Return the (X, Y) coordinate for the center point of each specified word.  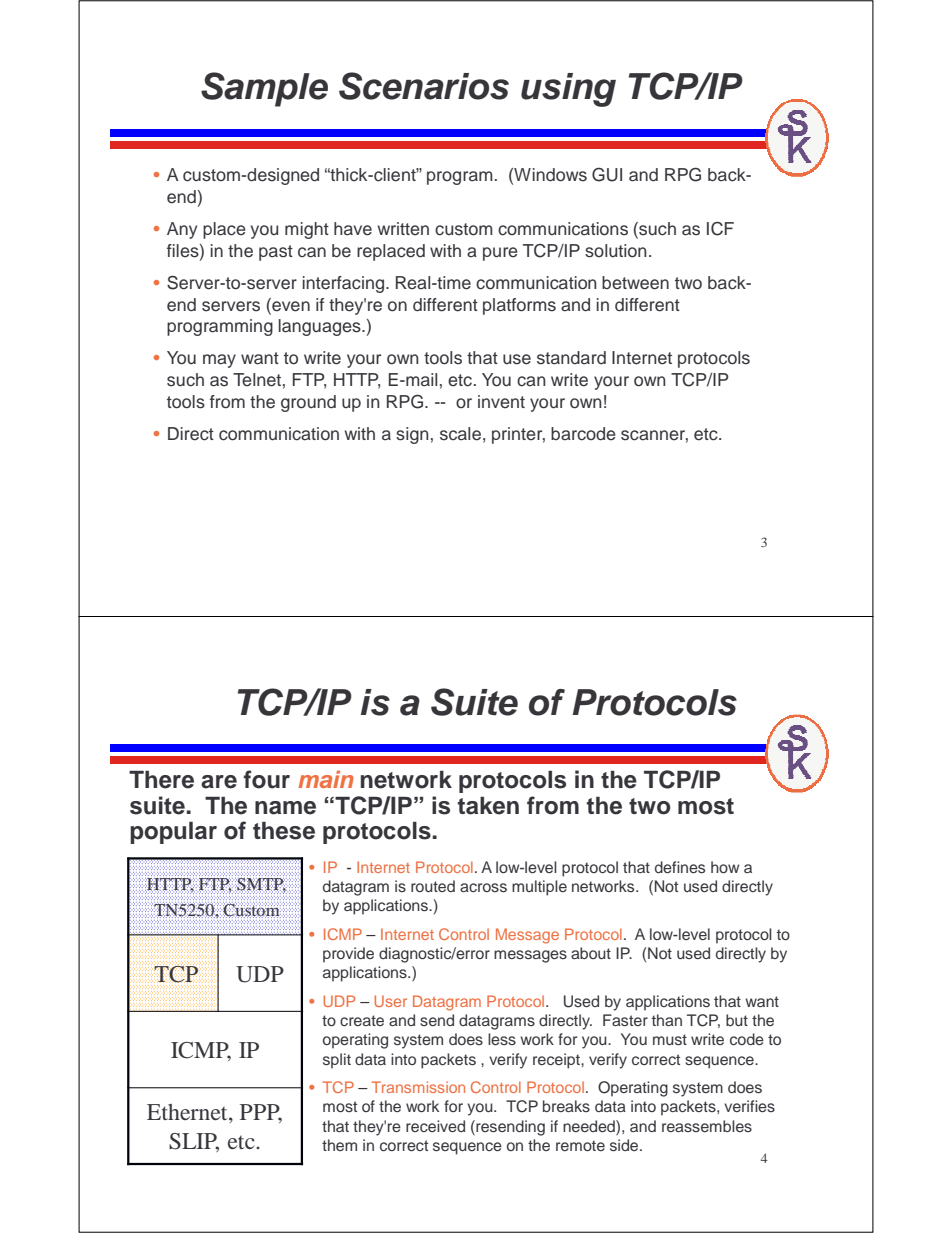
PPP (261, 1113)
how (725, 867)
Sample (264, 89)
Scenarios (424, 86)
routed (433, 886)
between (635, 283)
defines (680, 867)
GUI (607, 174)
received (435, 1126)
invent (501, 402)
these (284, 831)
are (219, 782)
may (219, 361)
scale (460, 434)
